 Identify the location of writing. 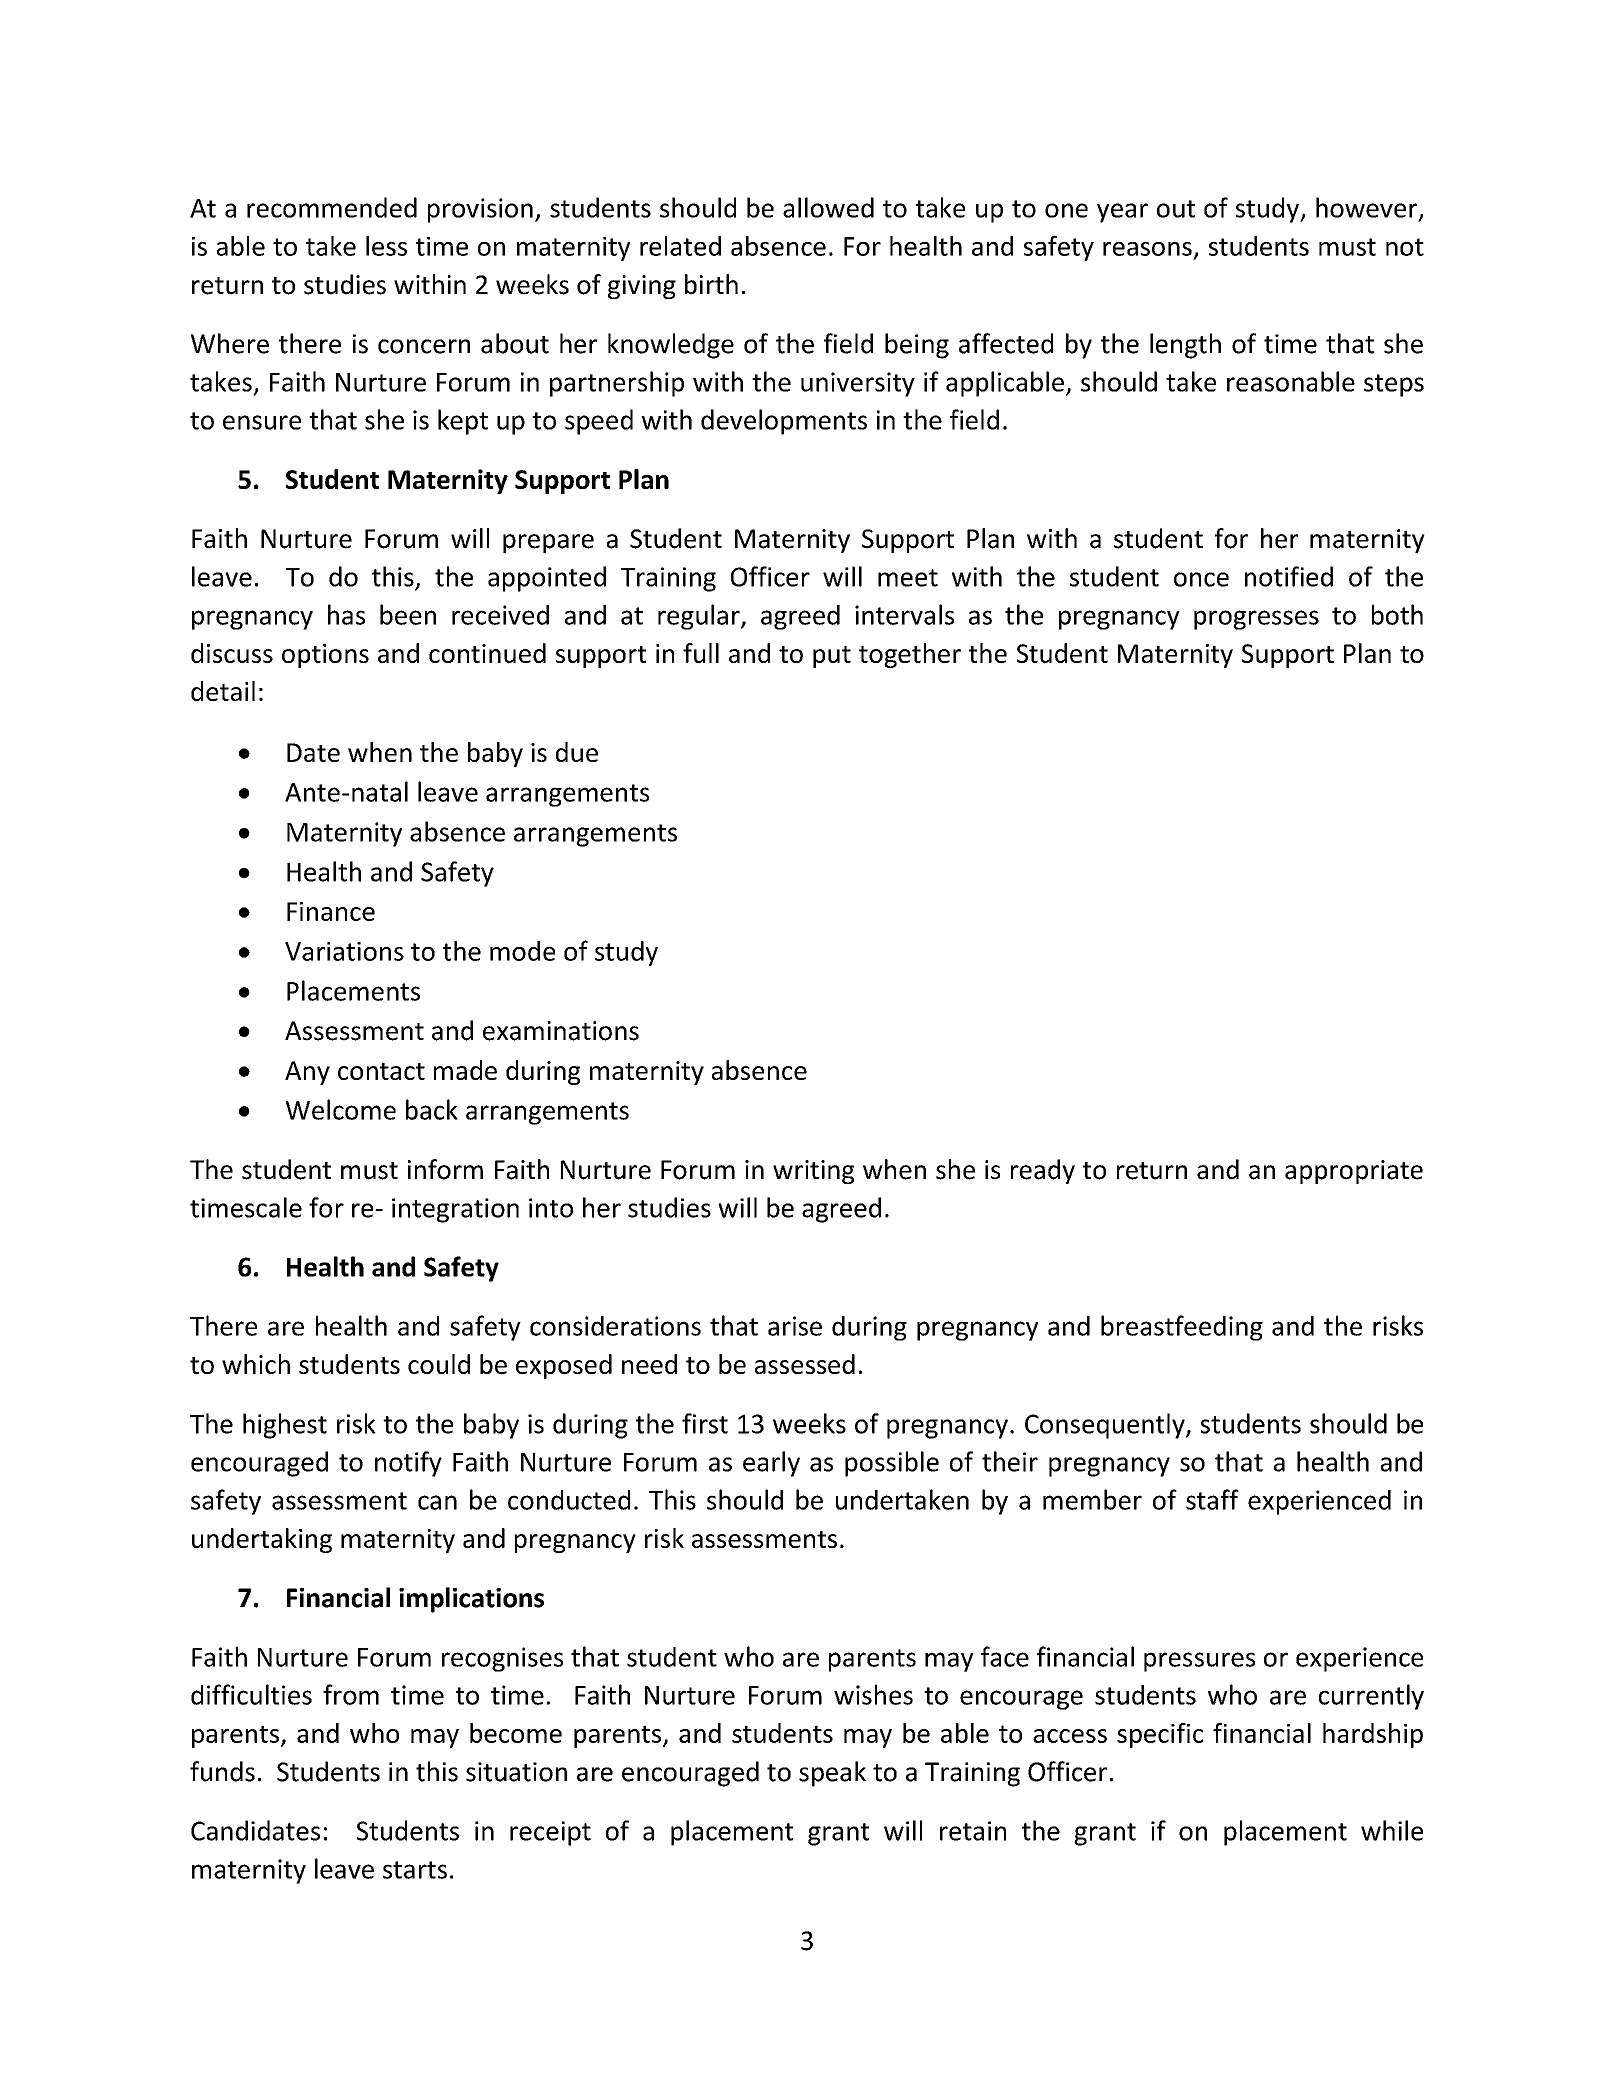
(813, 1172).
